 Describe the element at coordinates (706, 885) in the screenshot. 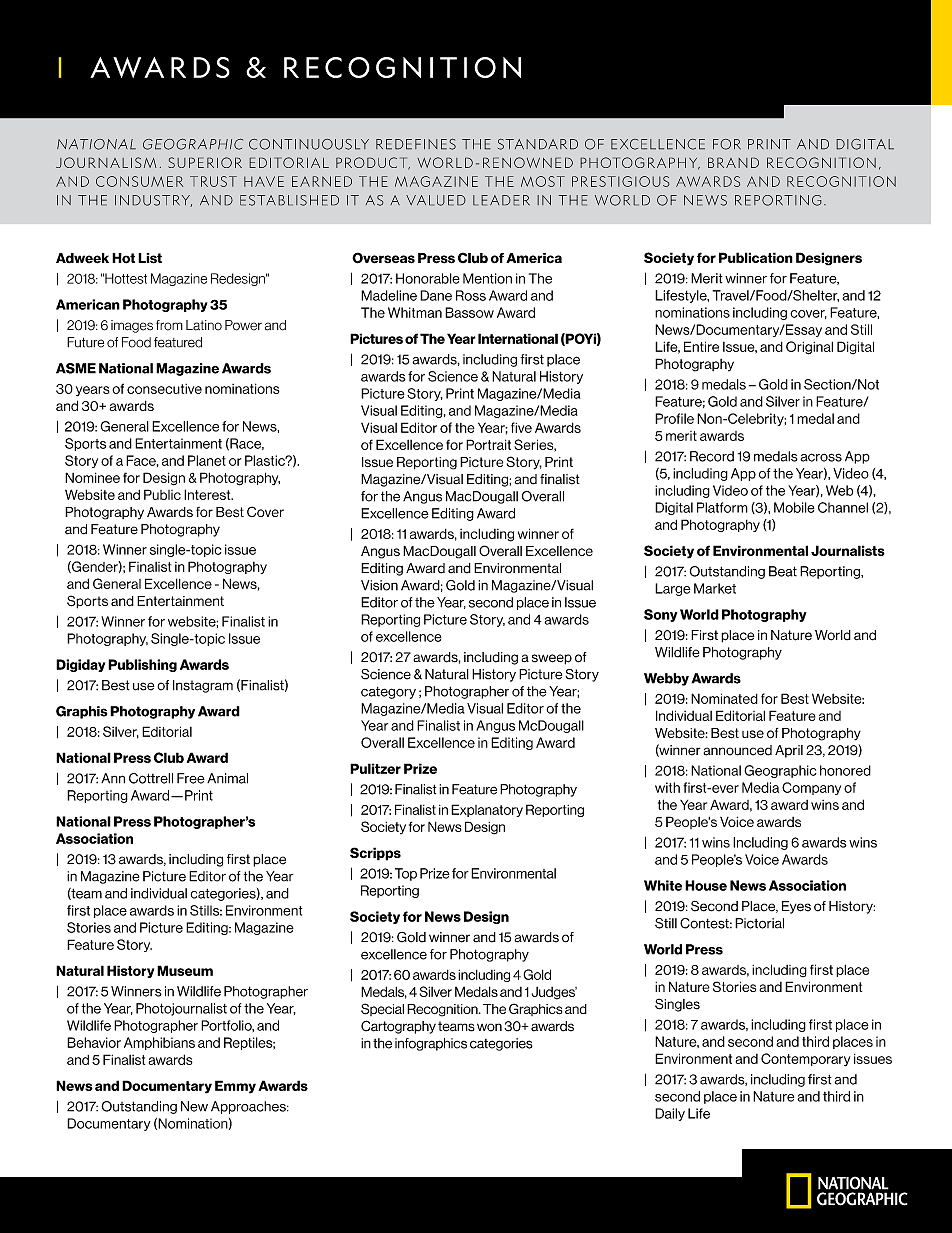

I see `House` at that location.
